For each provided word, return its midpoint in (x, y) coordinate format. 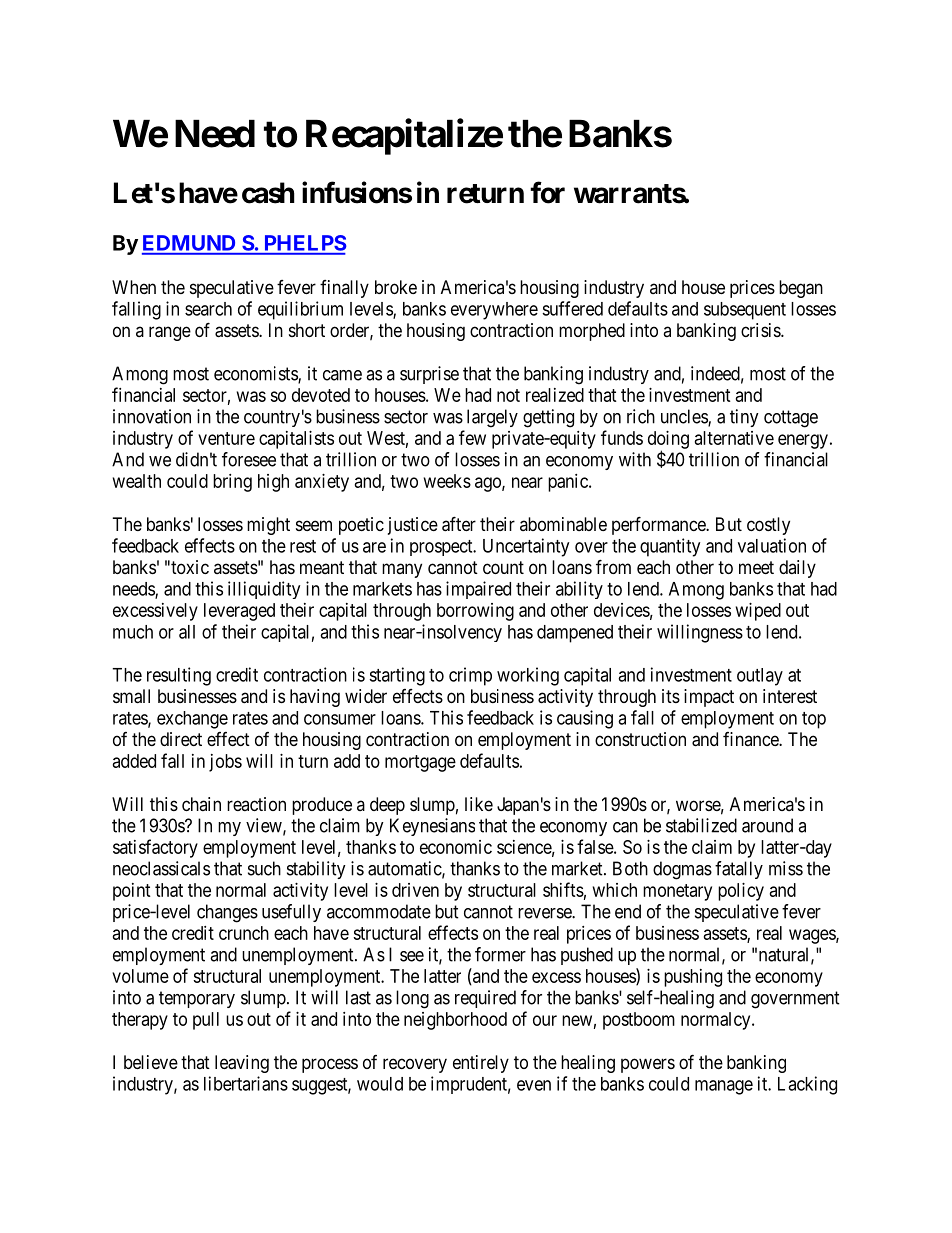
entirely (481, 1064)
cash (268, 193)
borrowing (475, 612)
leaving (242, 1064)
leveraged (239, 612)
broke (396, 287)
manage (724, 1087)
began (801, 289)
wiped (758, 612)
